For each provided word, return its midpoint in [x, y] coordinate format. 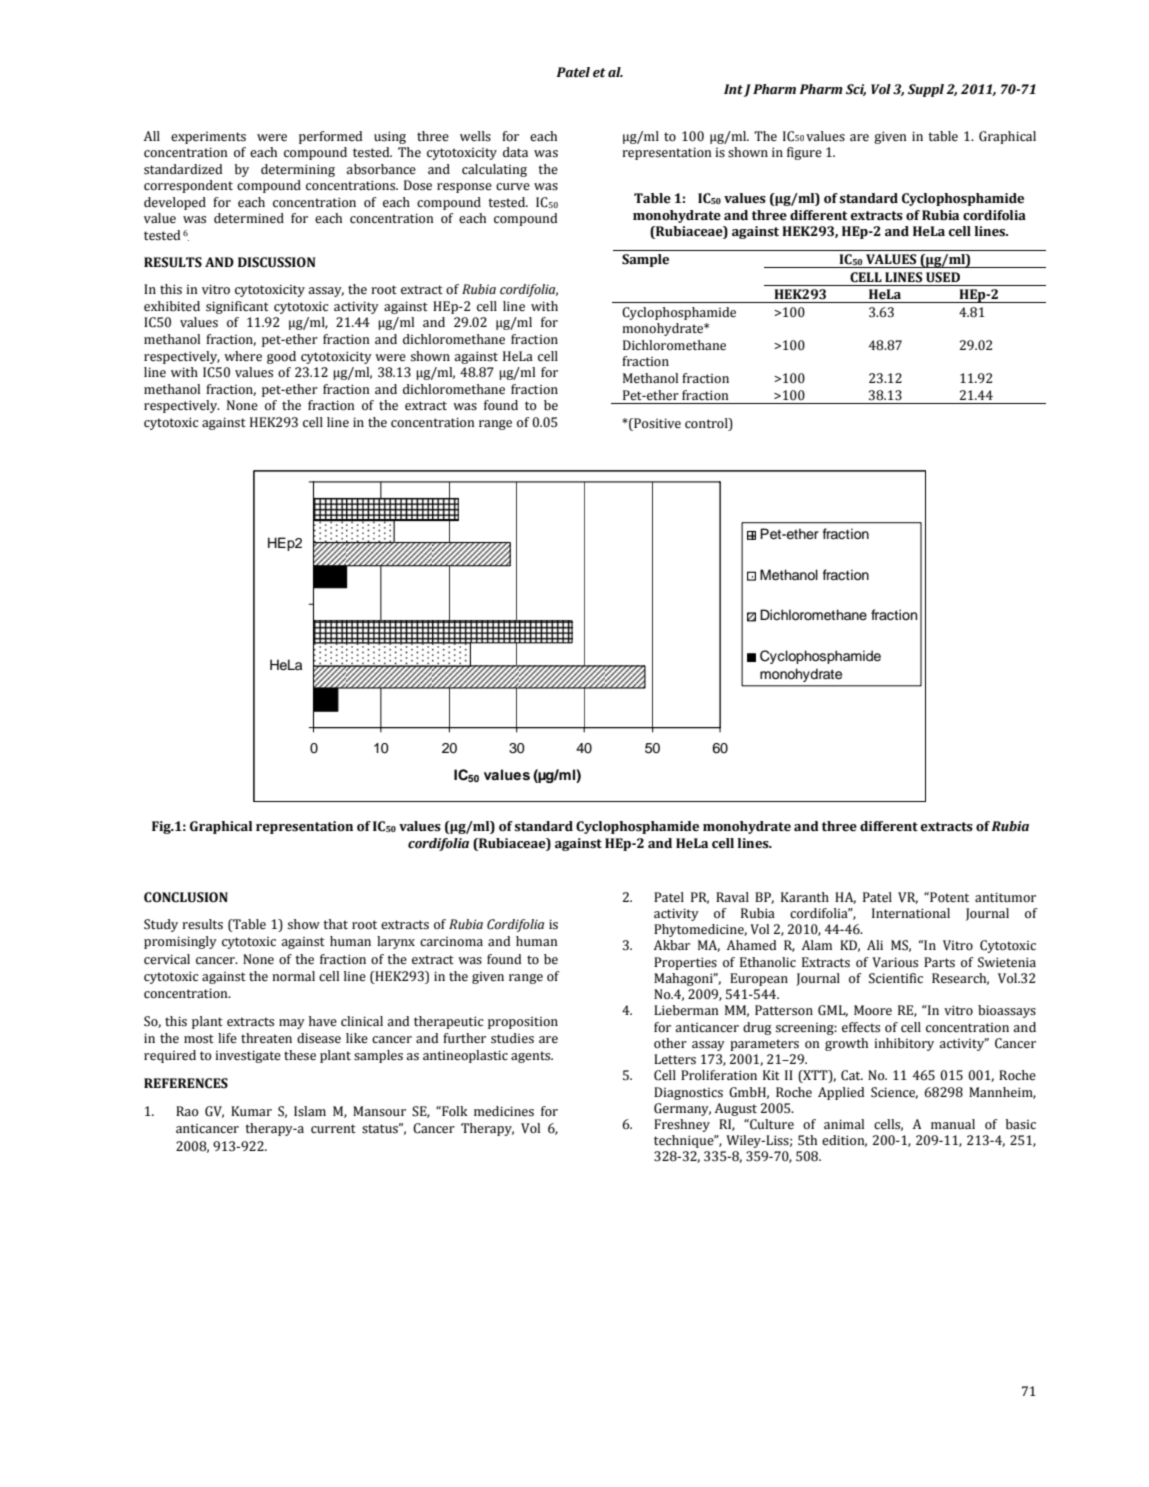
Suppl [926, 90]
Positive [656, 423]
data [515, 152]
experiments [208, 138]
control [707, 423]
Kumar [251, 1111]
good [281, 357]
